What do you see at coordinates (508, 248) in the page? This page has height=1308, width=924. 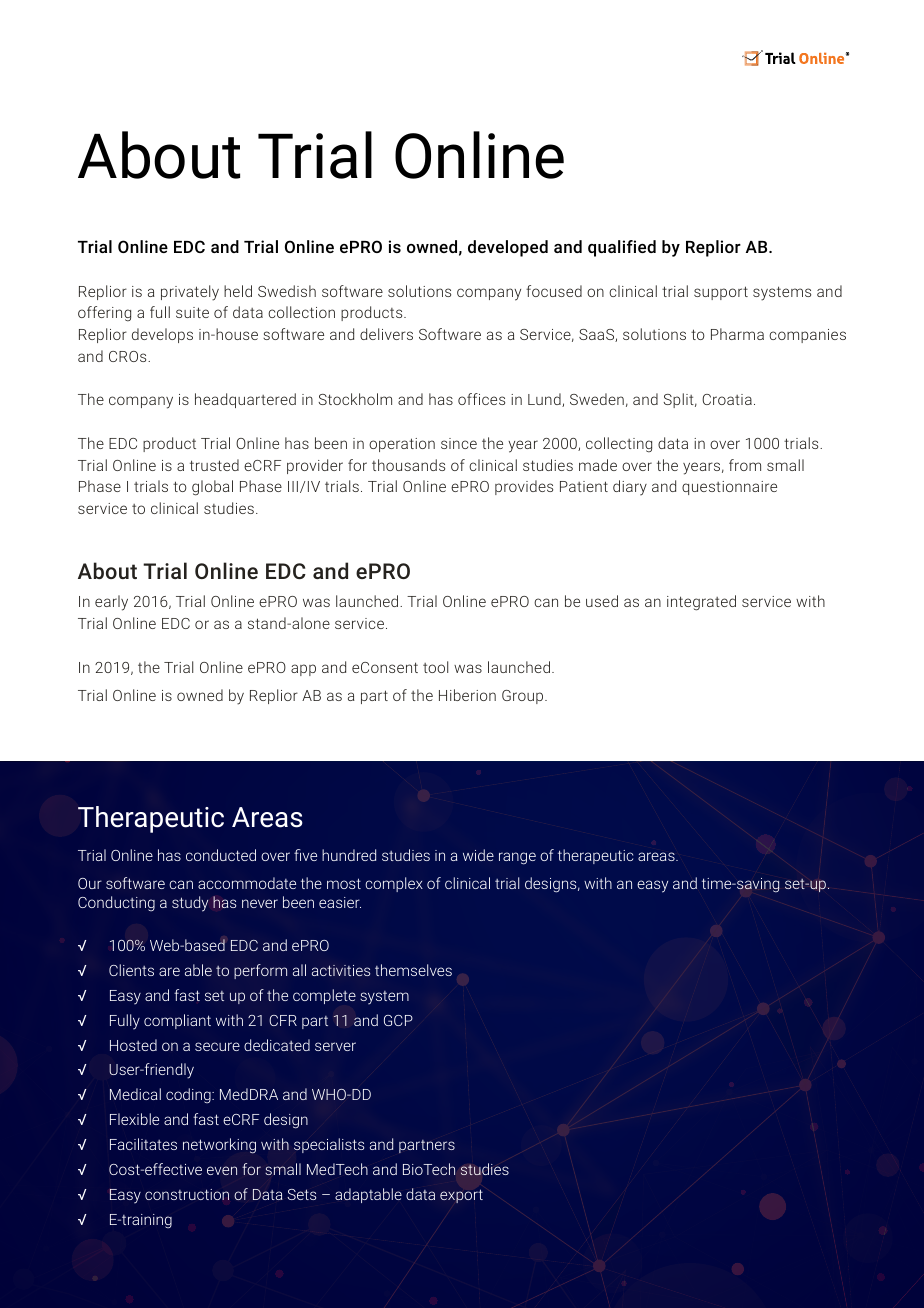 I see `developed` at bounding box center [508, 248].
